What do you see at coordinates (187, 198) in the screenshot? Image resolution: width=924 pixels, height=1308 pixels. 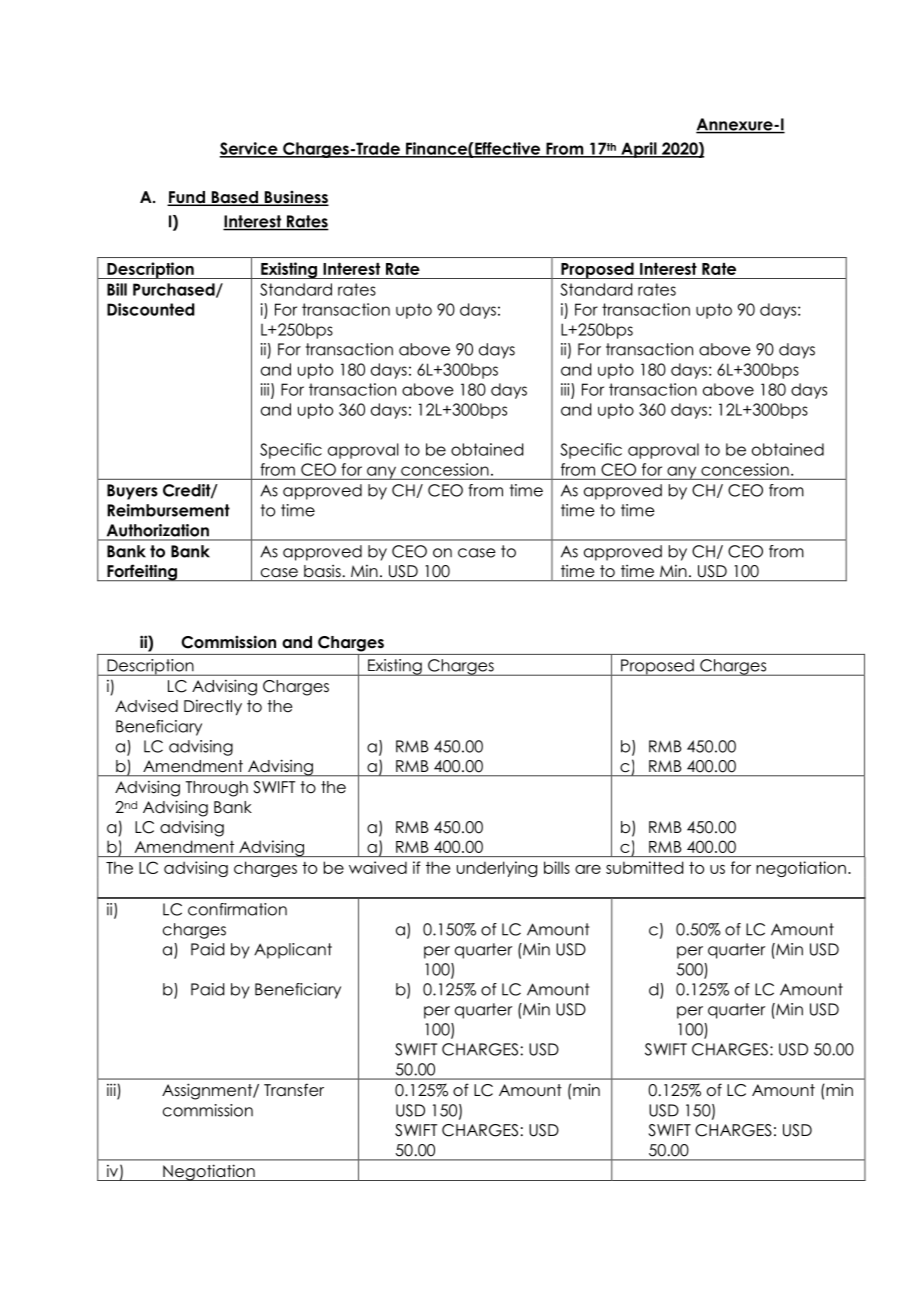 I see `Fund` at bounding box center [187, 198].
